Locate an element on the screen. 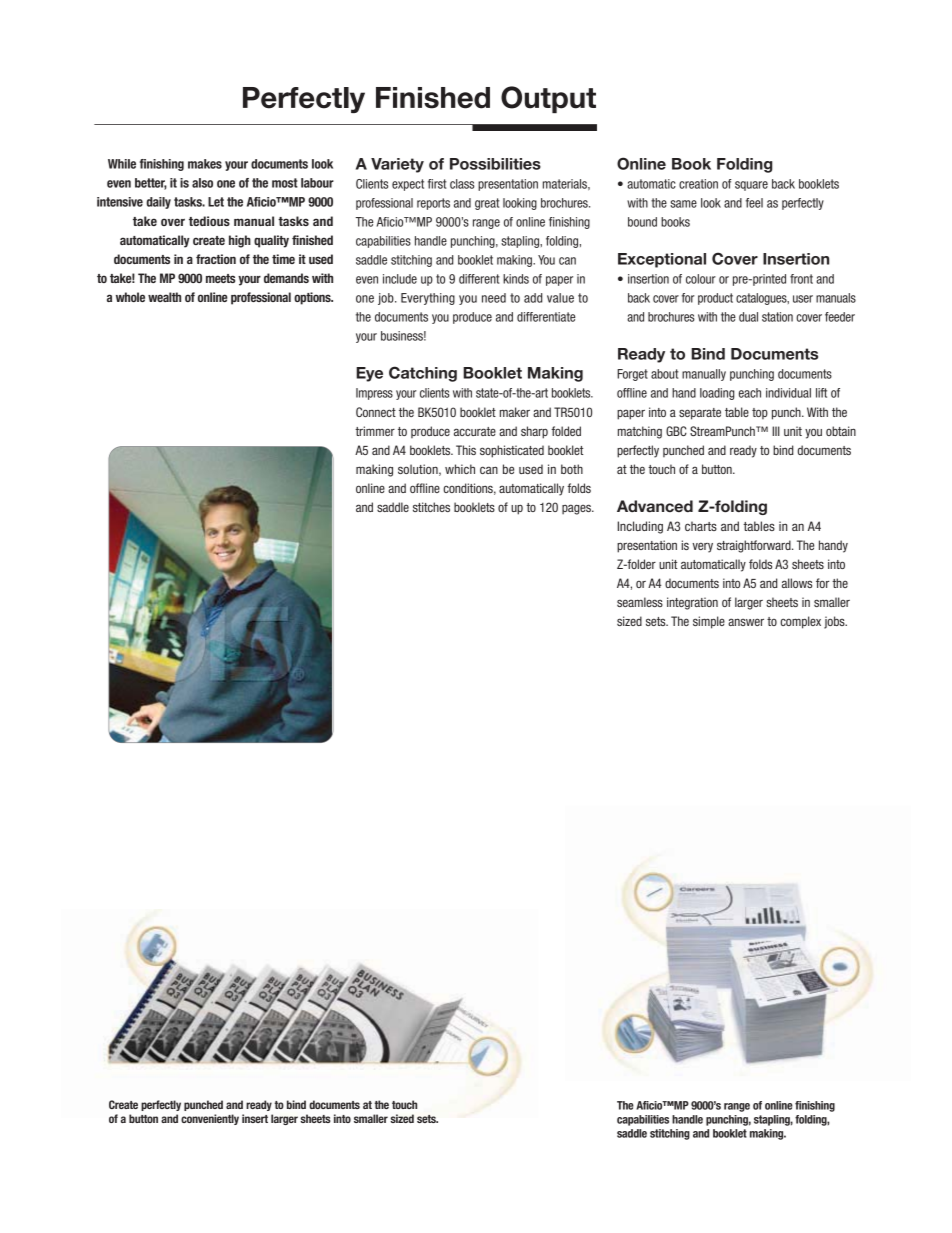 Image resolution: width=952 pixels, height=1233 pixels. Possibilities is located at coordinates (495, 164).
